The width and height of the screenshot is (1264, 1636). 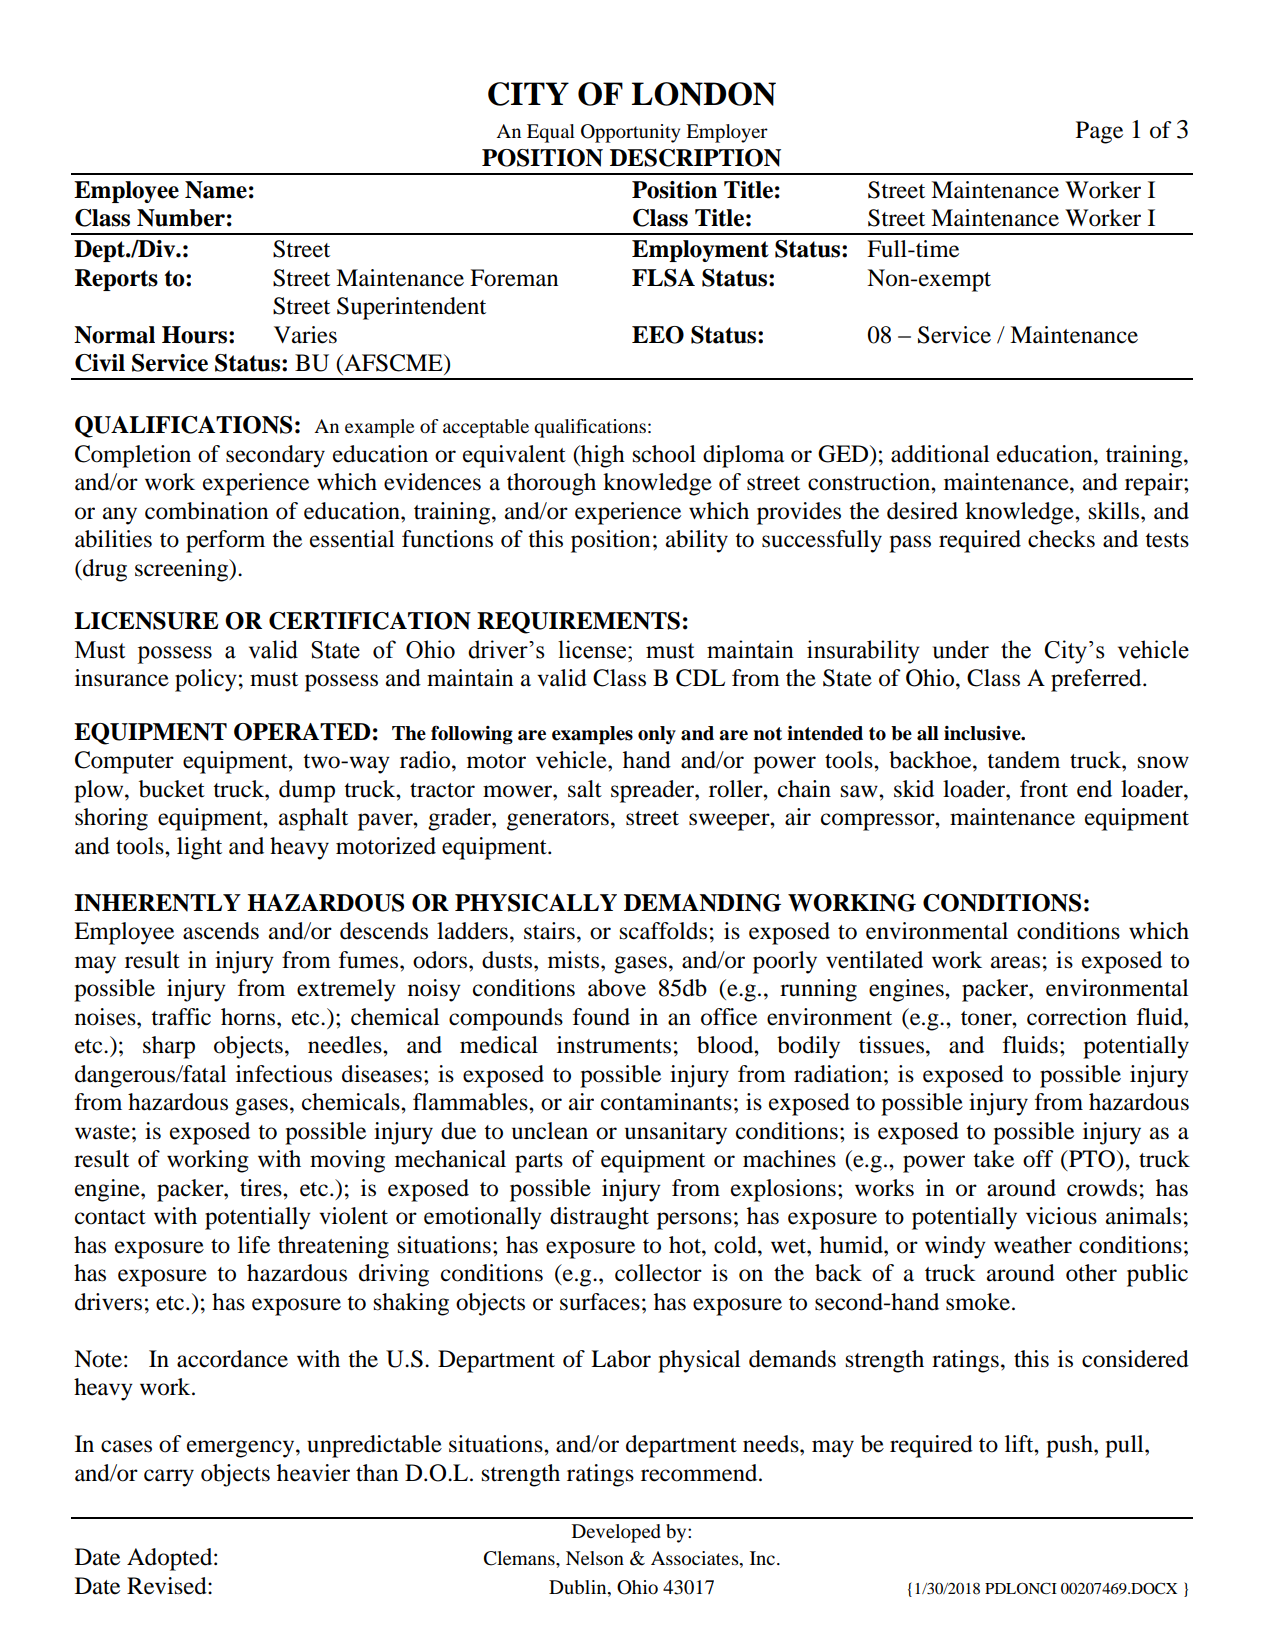 I want to click on Opportunity, so click(x=630, y=133).
